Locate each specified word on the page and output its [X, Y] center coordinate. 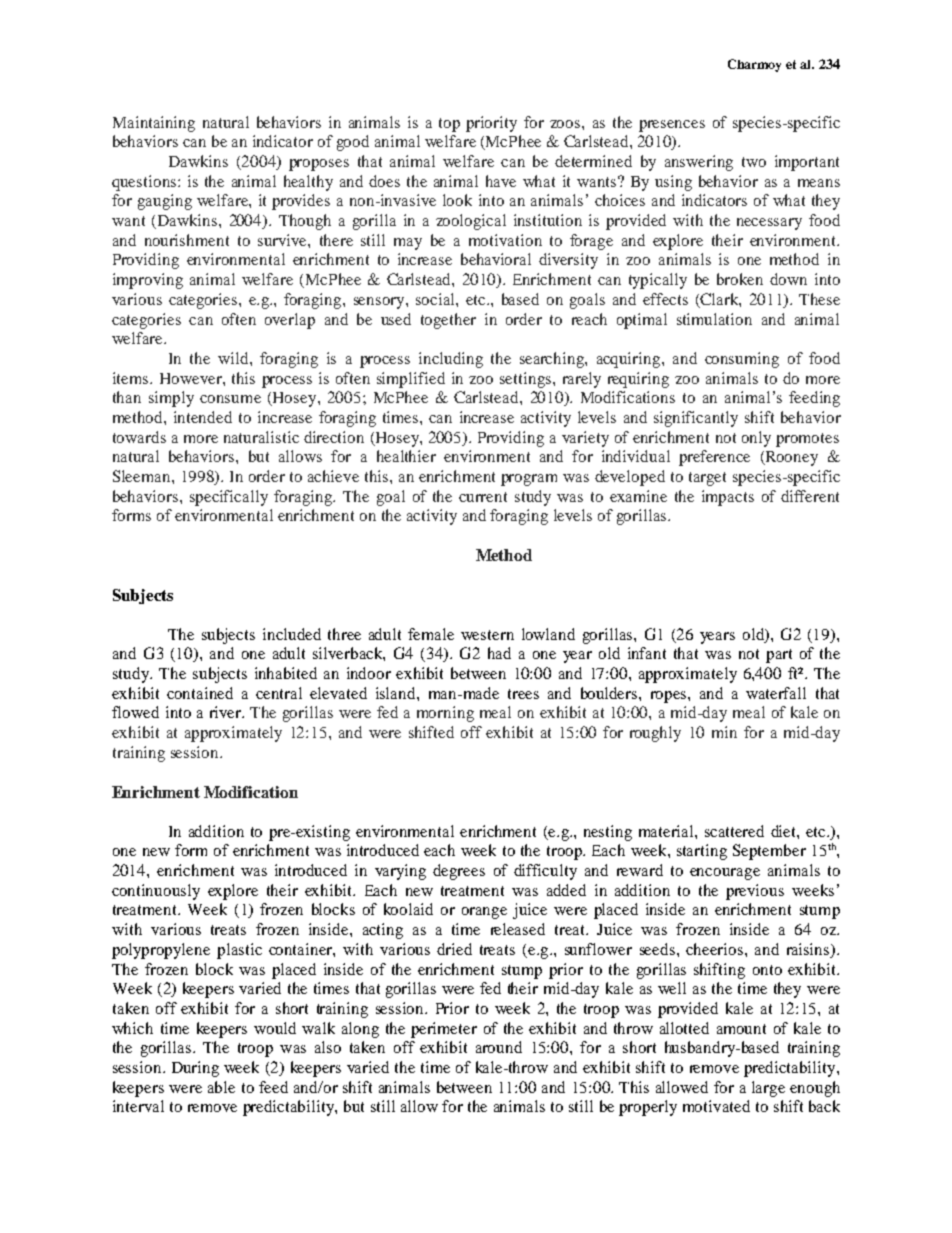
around [499, 1047]
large [768, 1089]
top [449, 125]
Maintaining [154, 124]
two [754, 162]
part [779, 656]
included [292, 634]
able [221, 1087]
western [487, 635]
